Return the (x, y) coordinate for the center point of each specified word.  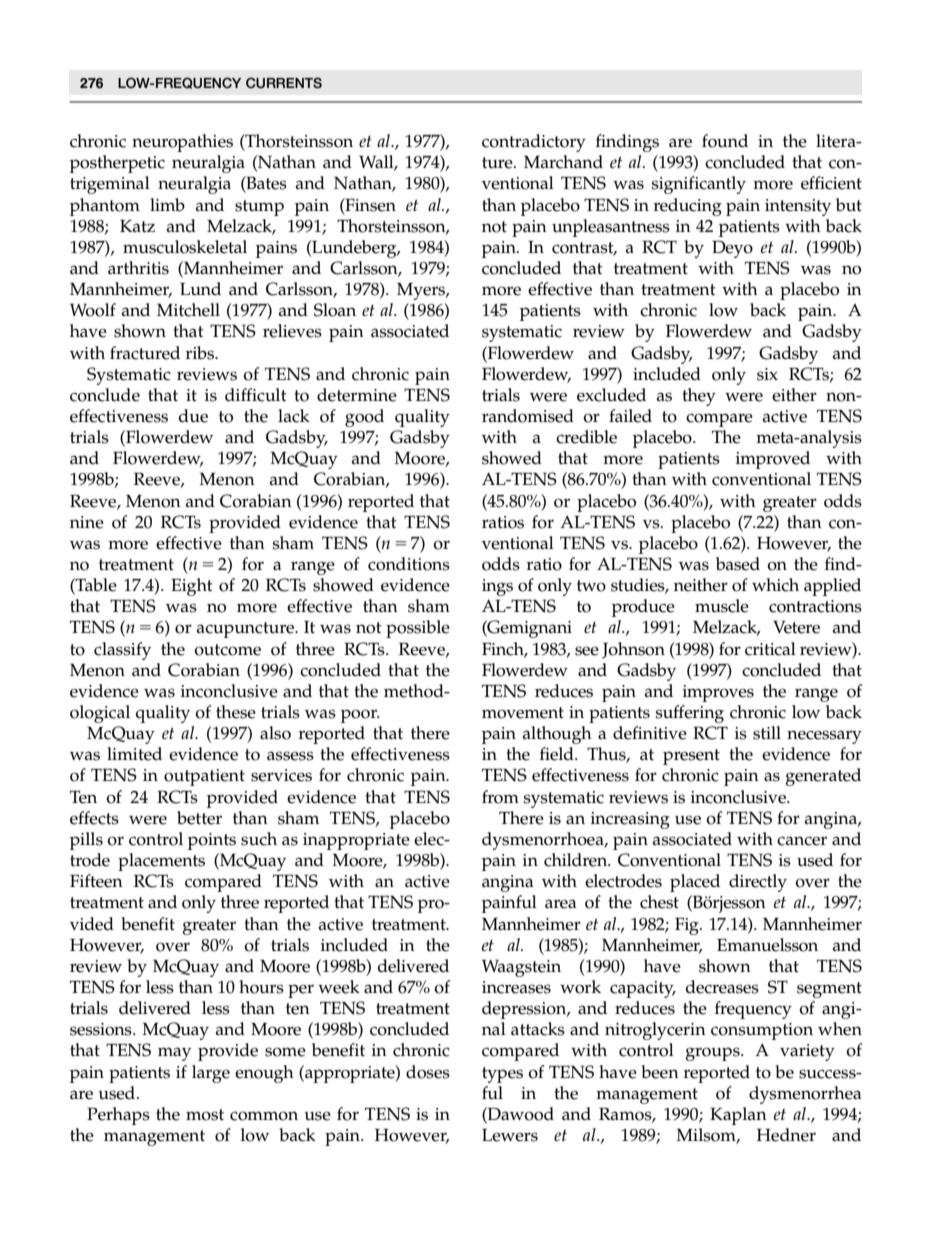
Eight (192, 587)
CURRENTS (284, 83)
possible (418, 629)
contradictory (534, 143)
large (211, 1074)
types (502, 1075)
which (775, 585)
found (725, 141)
